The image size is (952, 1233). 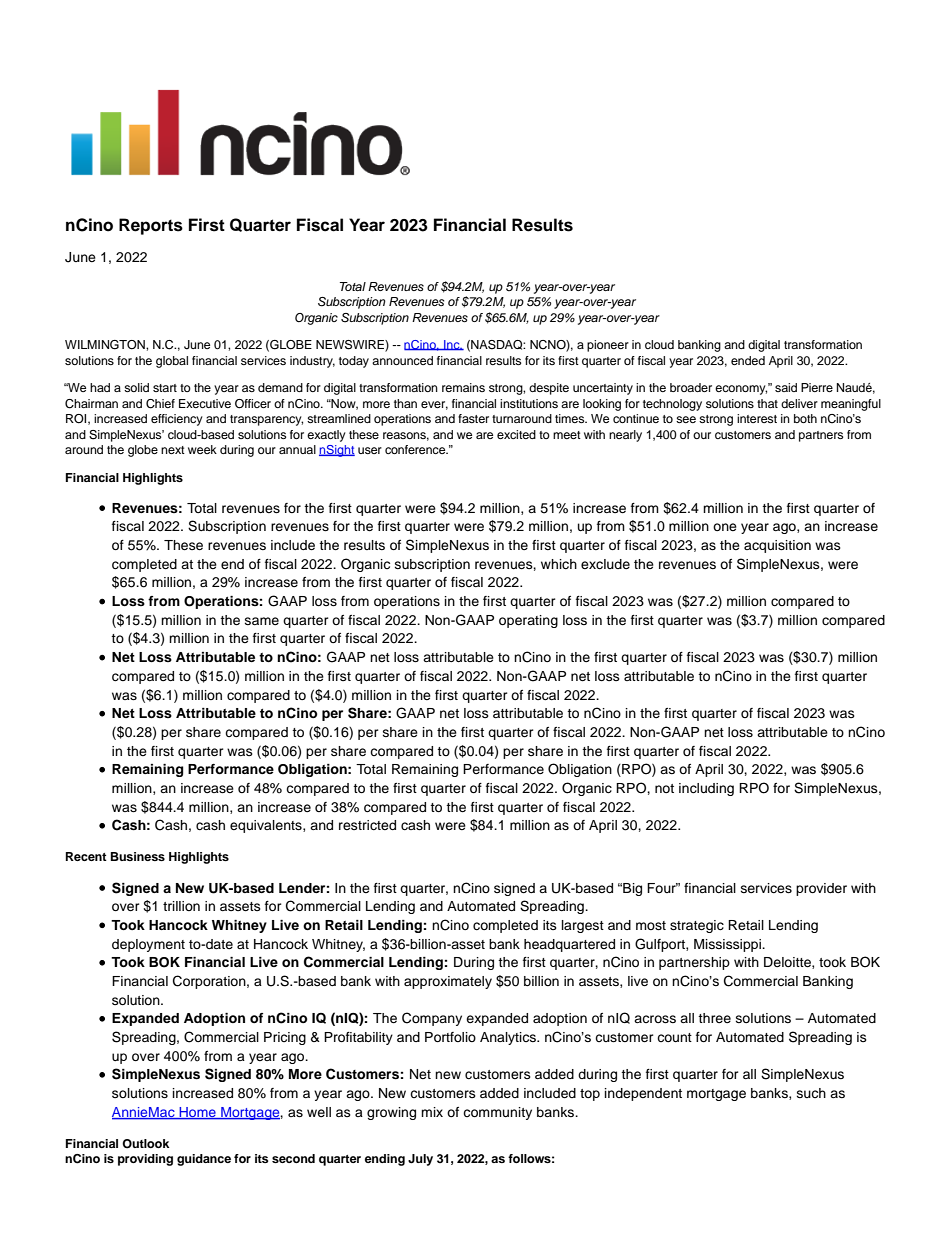 I want to click on restricted, so click(x=367, y=825).
